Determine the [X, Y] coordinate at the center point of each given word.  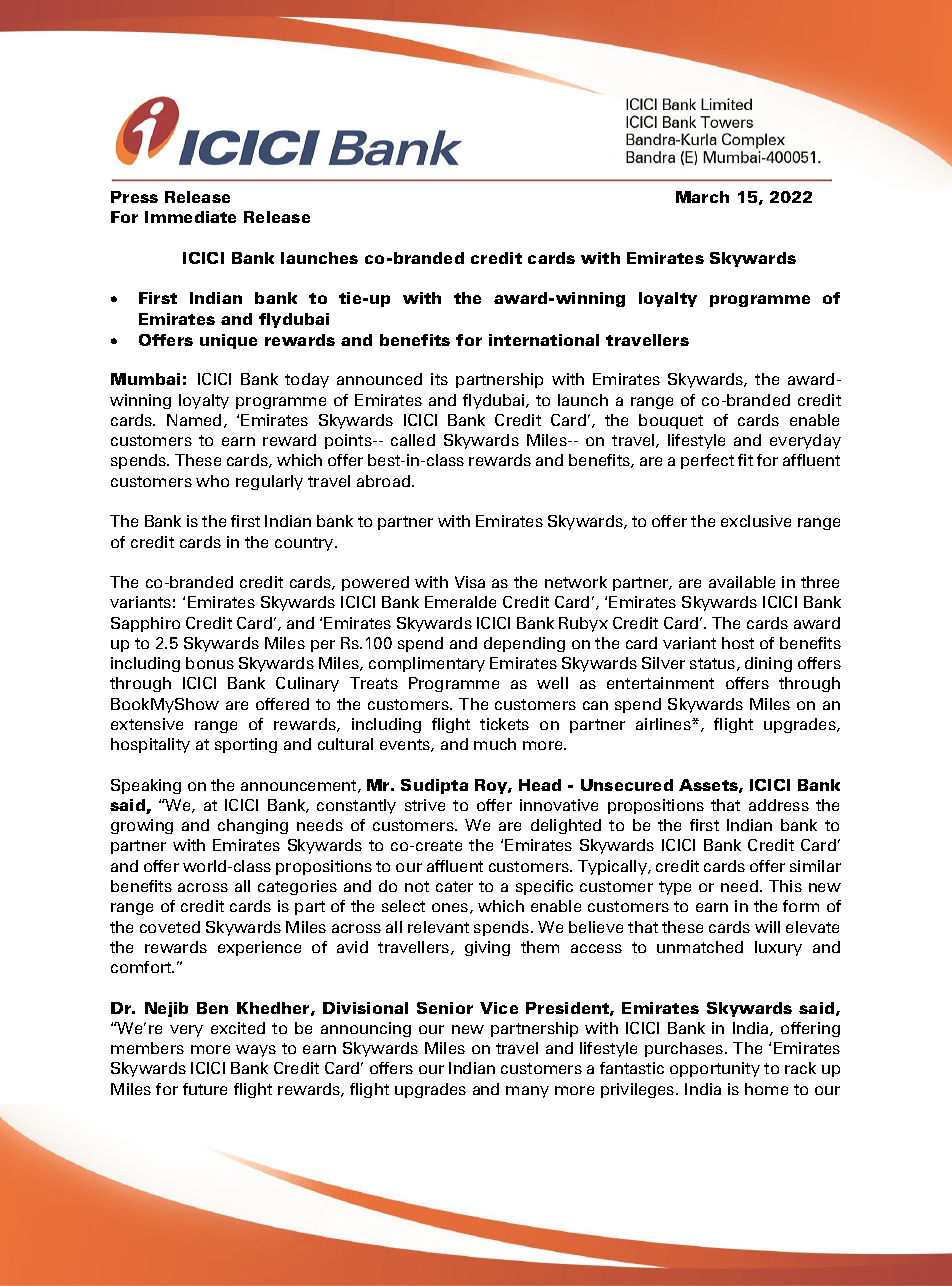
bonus [210, 663]
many [527, 1092]
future [205, 1089]
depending [524, 644]
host [738, 643]
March [702, 197]
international [544, 340]
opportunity [715, 1069]
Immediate [190, 217]
